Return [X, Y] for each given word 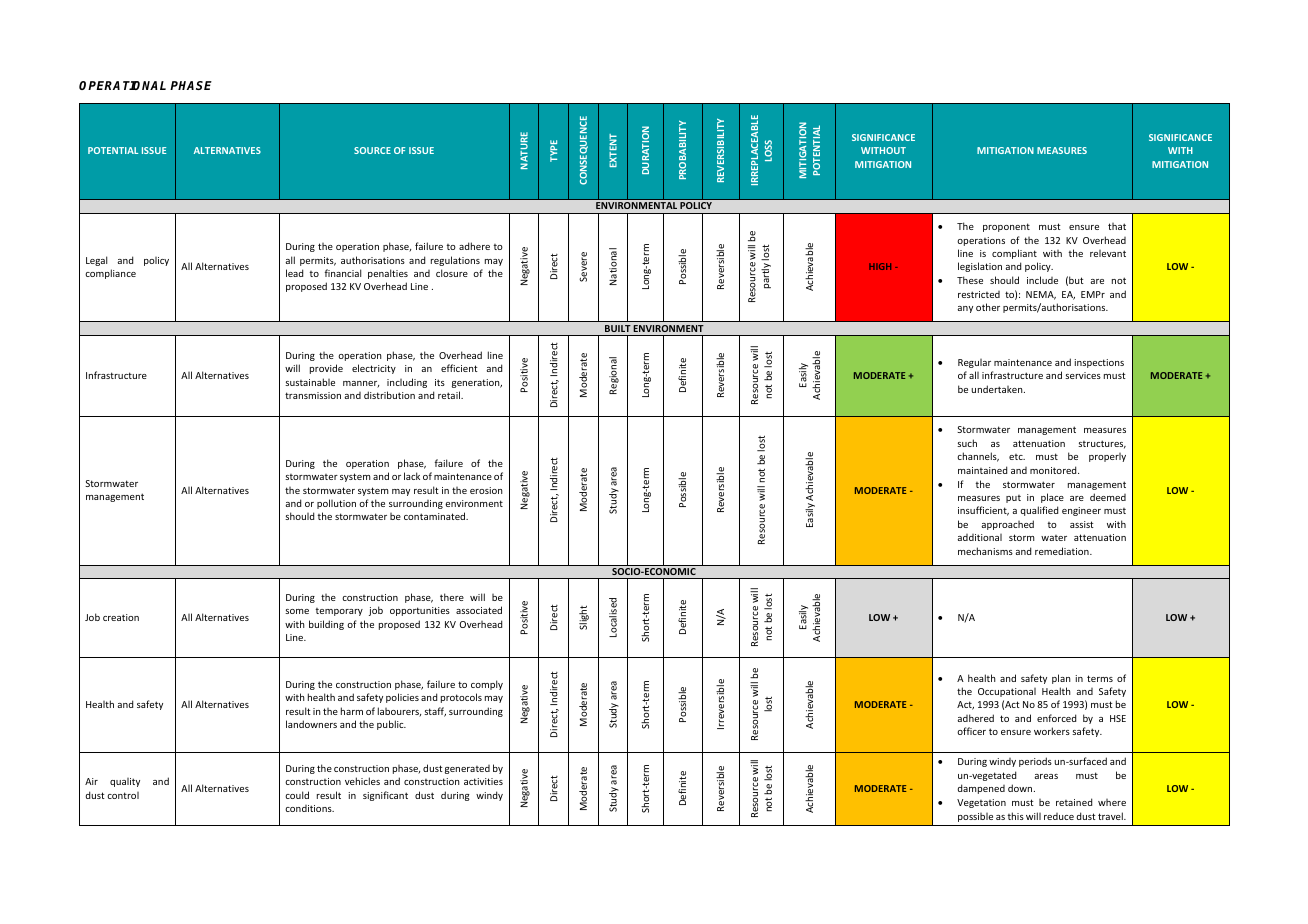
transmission [313, 395]
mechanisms [985, 551]
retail [450, 395]
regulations [455, 261]
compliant [1014, 254]
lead [294, 273]
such [967, 443]
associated [479, 610]
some [297, 611]
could [297, 795]
